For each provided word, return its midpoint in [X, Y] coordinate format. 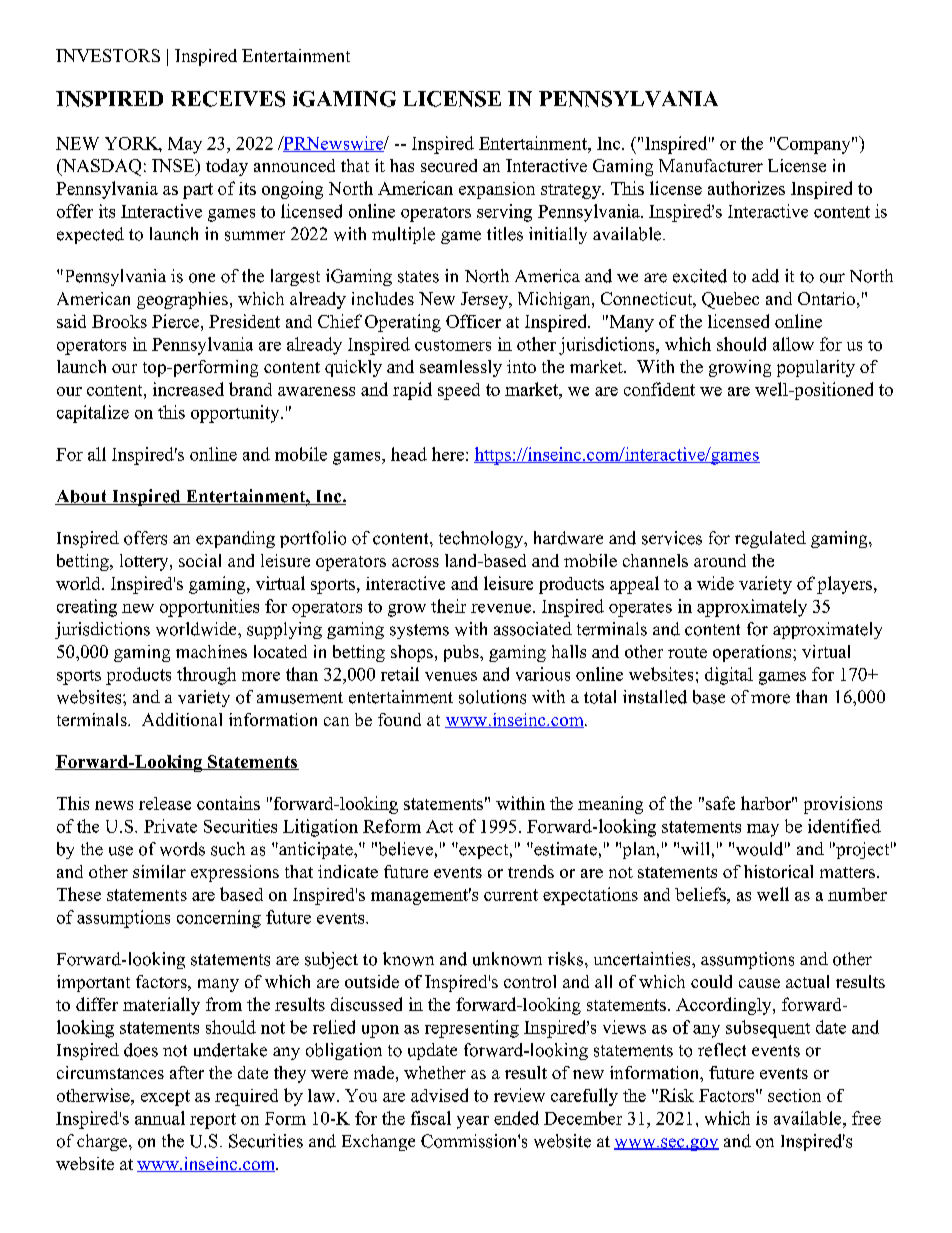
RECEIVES [228, 99]
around [720, 560]
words [182, 849]
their [448, 606]
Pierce [177, 321]
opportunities [209, 608]
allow [793, 344]
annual [160, 1118]
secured [449, 165]
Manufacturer [711, 165]
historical [778, 871]
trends [531, 871]
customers [453, 345]
